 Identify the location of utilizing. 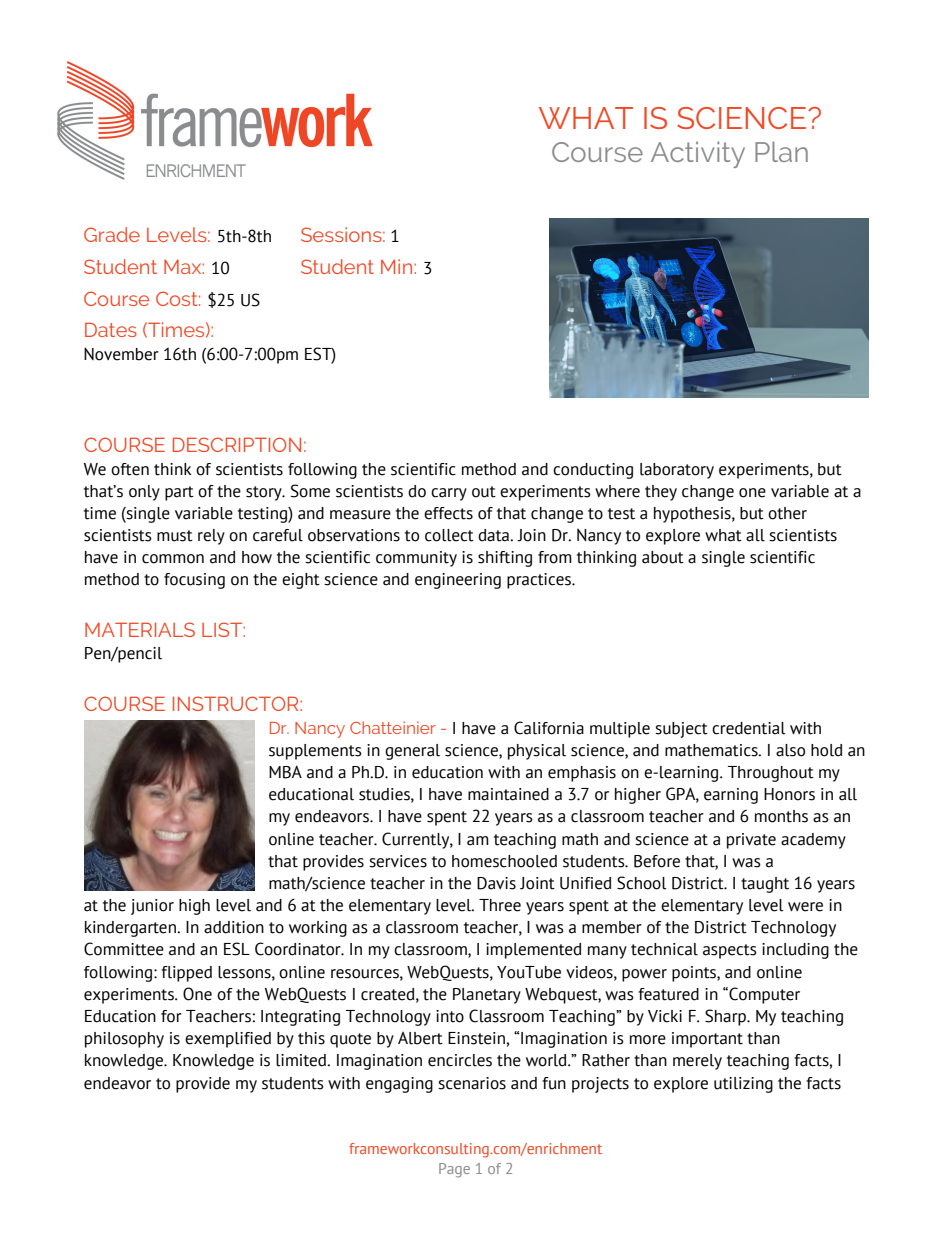
(743, 1085).
